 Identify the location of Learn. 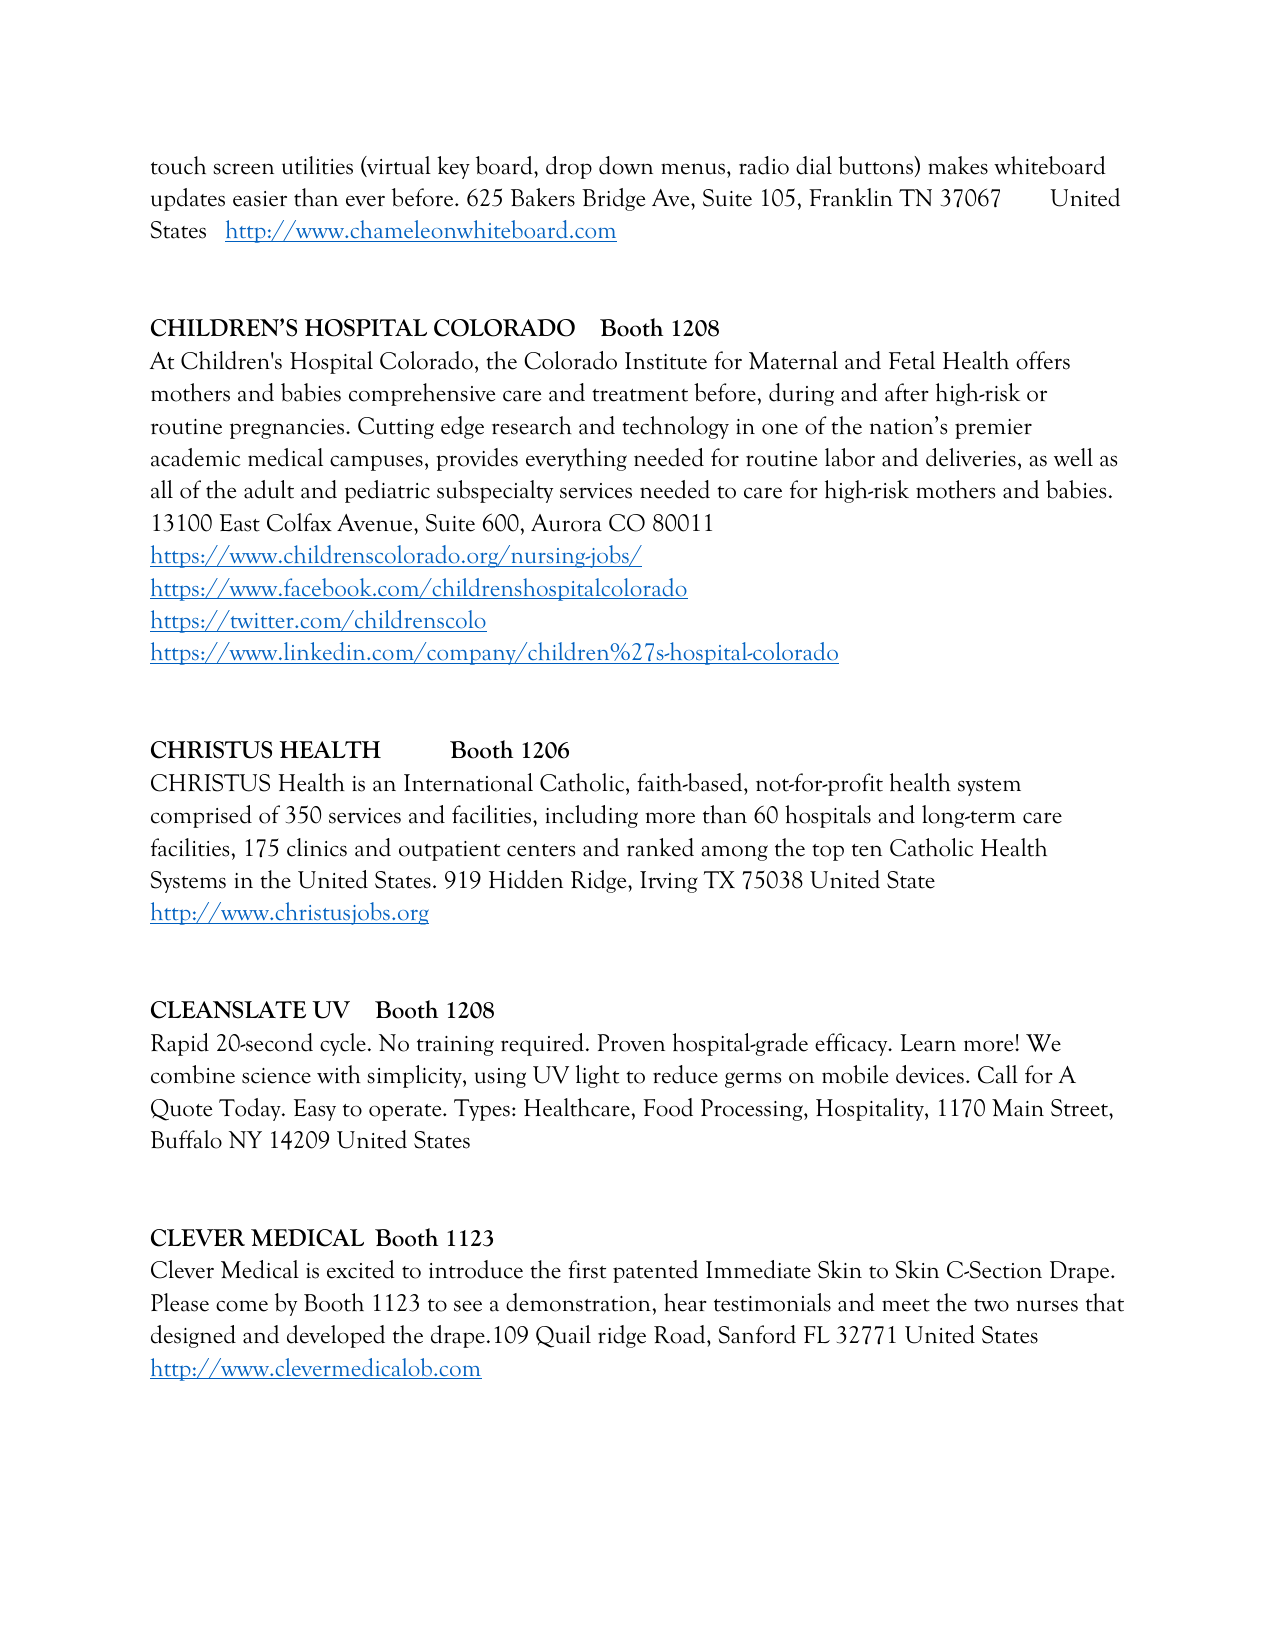
(928, 1043).
